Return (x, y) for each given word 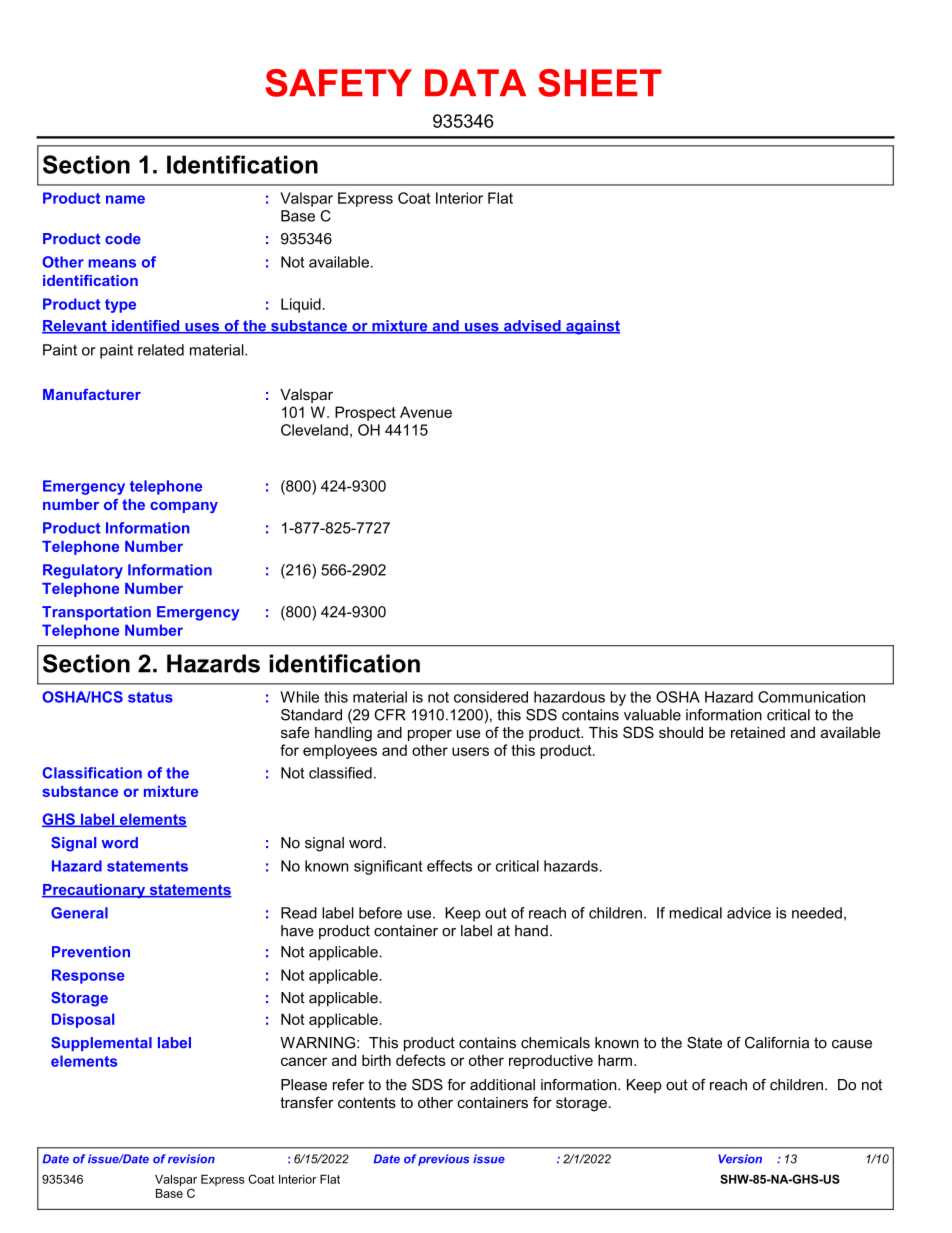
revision (191, 1159)
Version (740, 1159)
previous (443, 1160)
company (184, 507)
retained (758, 732)
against (592, 327)
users (470, 751)
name (125, 199)
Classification (92, 773)
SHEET (600, 83)
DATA (475, 82)
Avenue (426, 412)
